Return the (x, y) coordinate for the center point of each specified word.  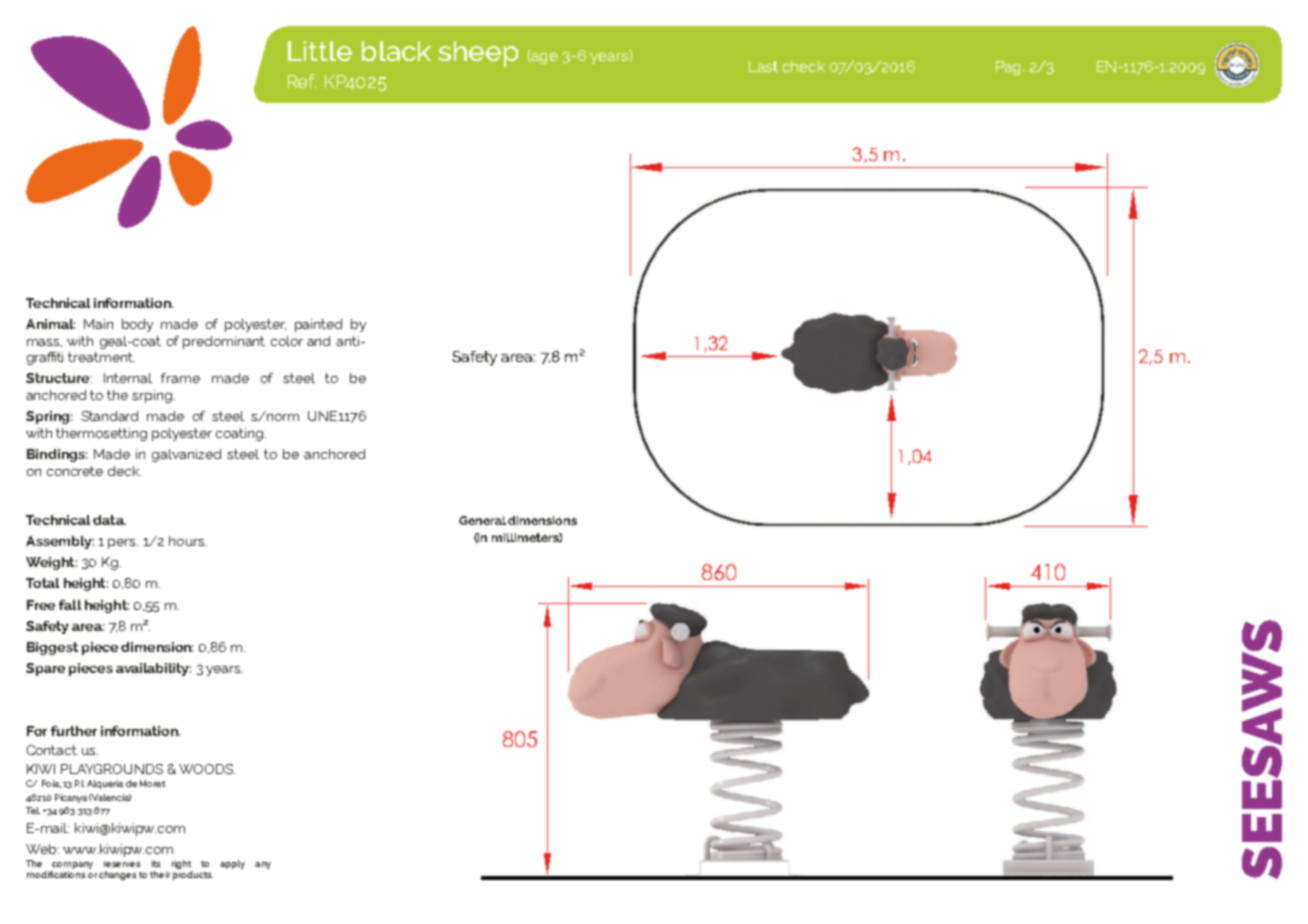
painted (318, 325)
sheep (478, 54)
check (804, 66)
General (484, 520)
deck (124, 471)
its (156, 863)
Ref (302, 81)
